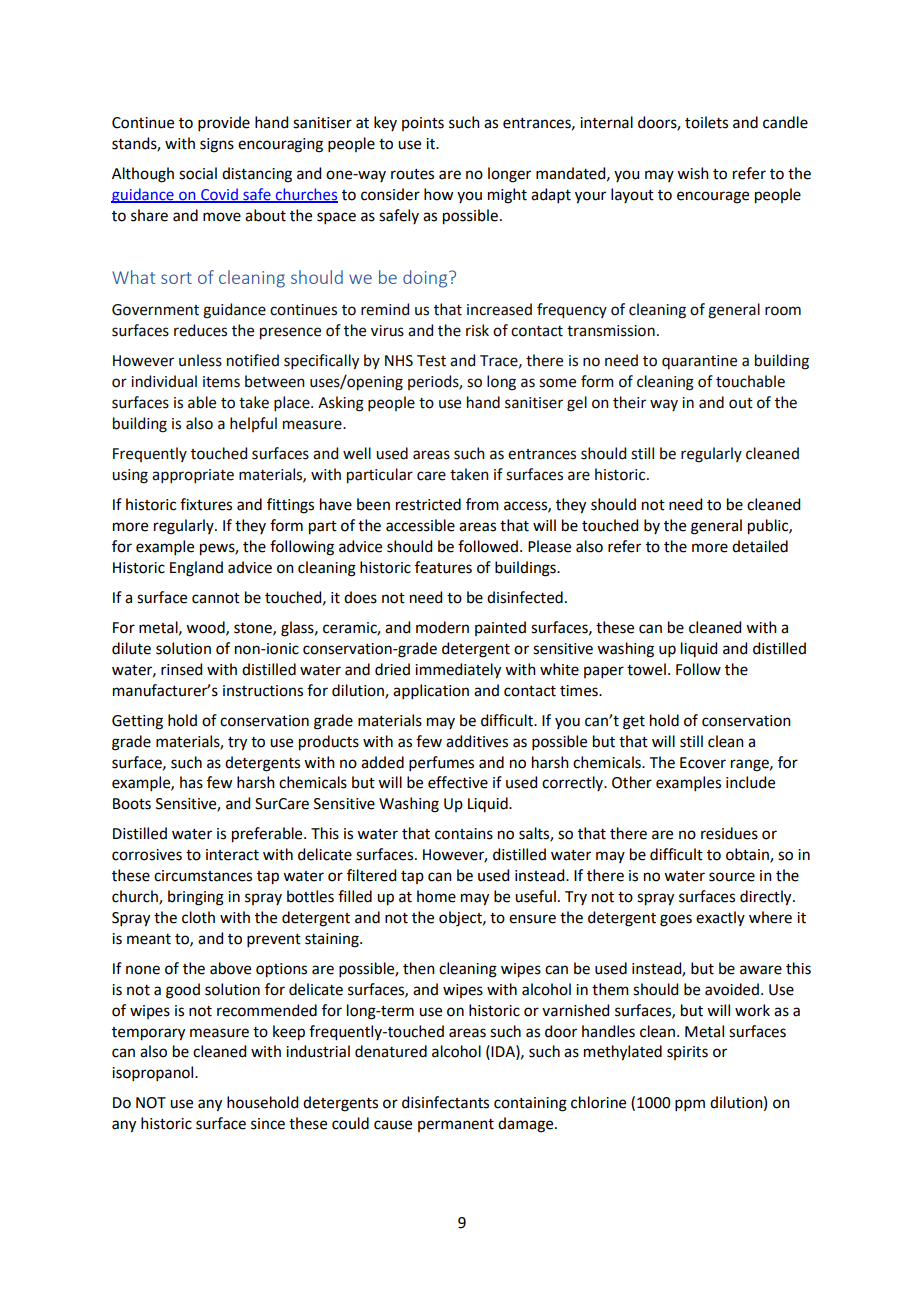 This screenshot has height=1308, width=924. What do you see at coordinates (217, 145) in the screenshot?
I see `signs` at bounding box center [217, 145].
